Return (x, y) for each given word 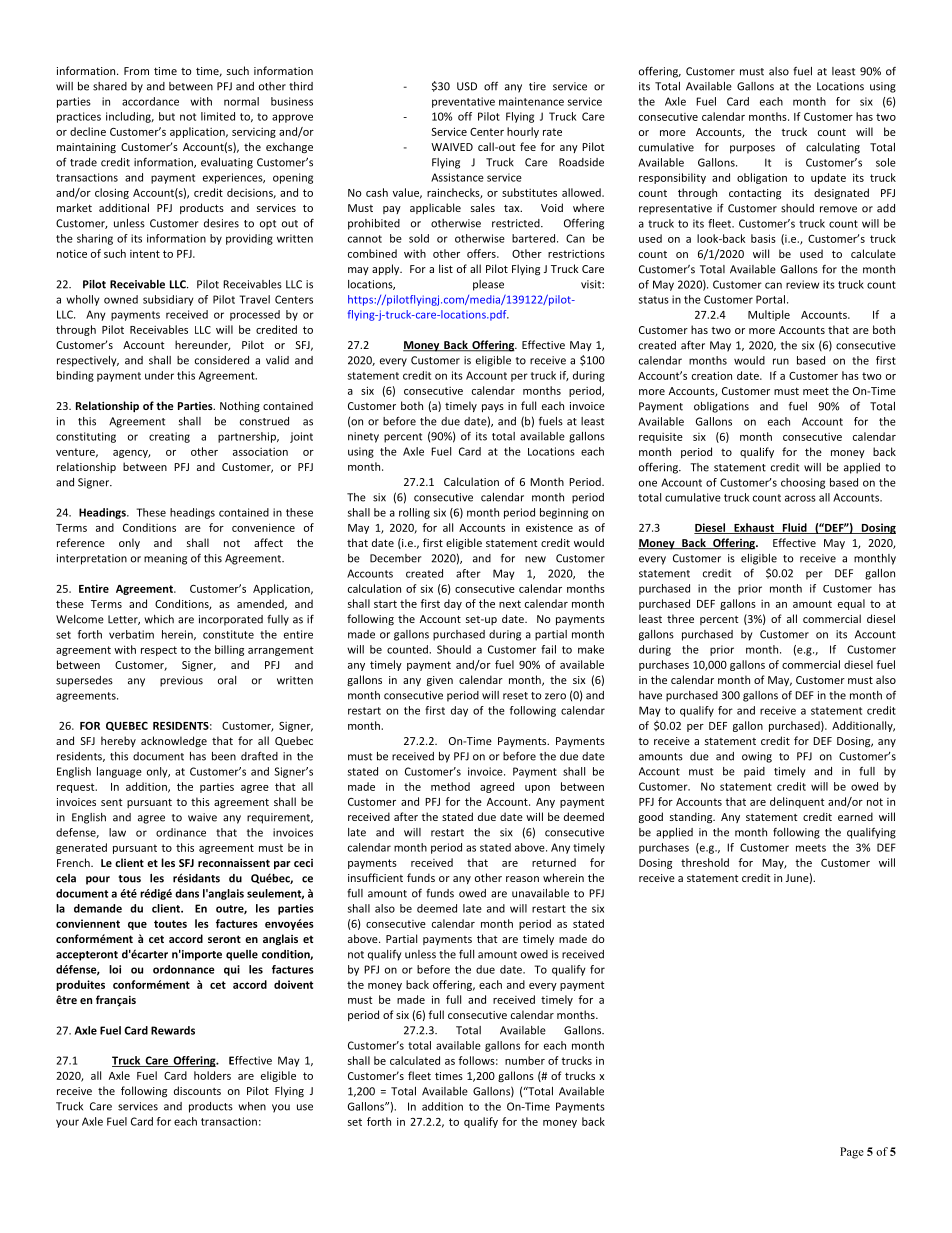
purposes (752, 149)
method (450, 786)
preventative (463, 102)
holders (212, 1075)
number (525, 1060)
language (119, 772)
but (167, 116)
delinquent (797, 802)
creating (169, 437)
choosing (803, 483)
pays (493, 408)
